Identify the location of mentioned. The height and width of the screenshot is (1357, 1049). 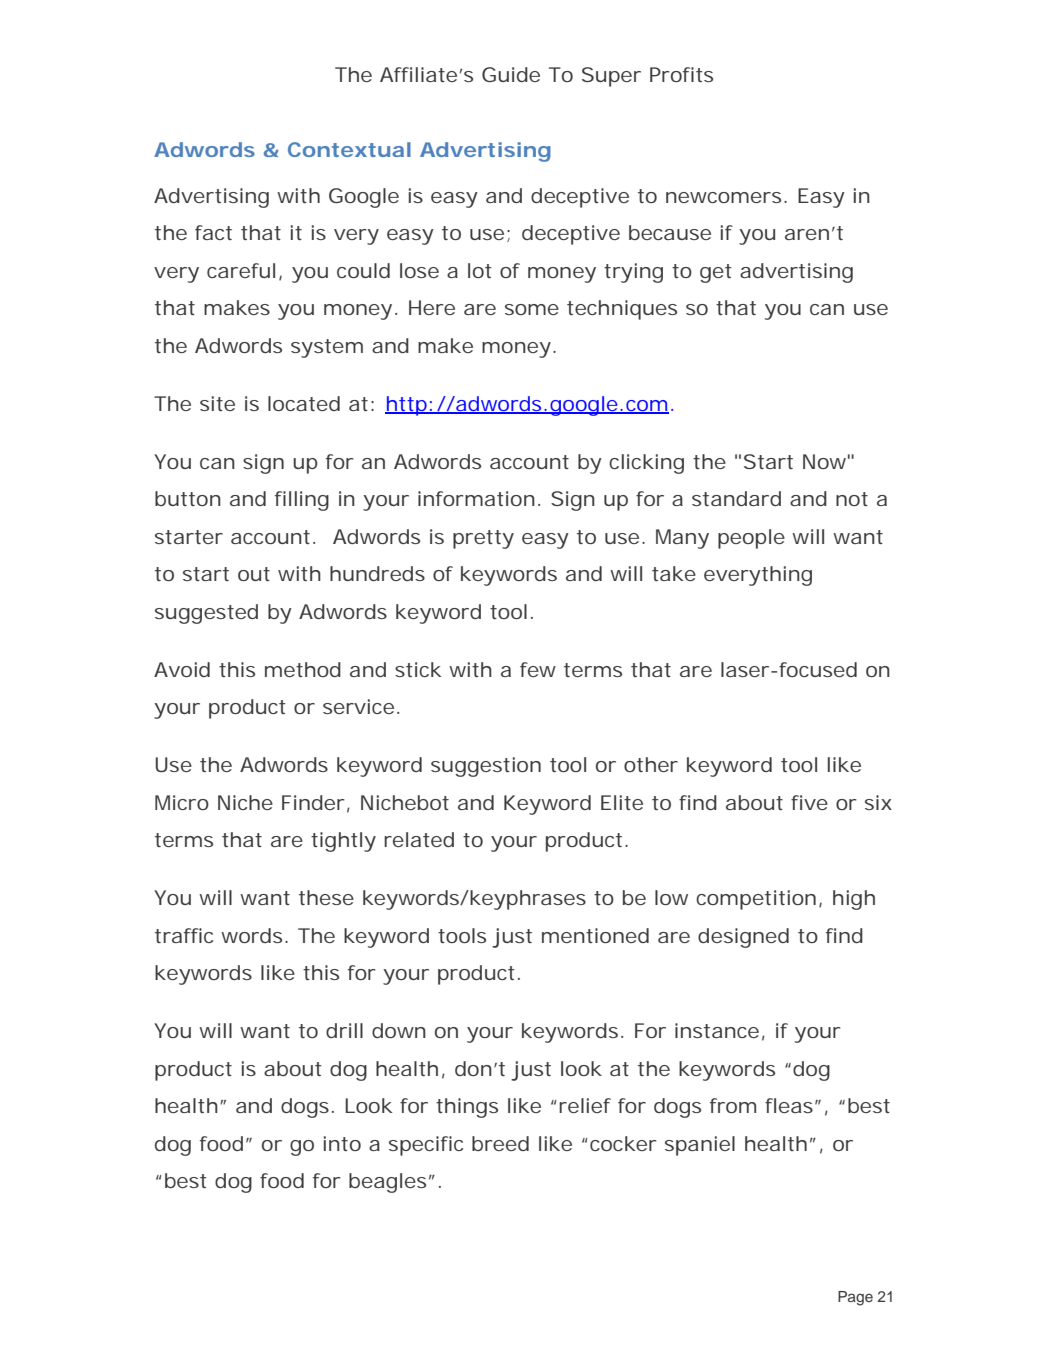
(595, 935).
